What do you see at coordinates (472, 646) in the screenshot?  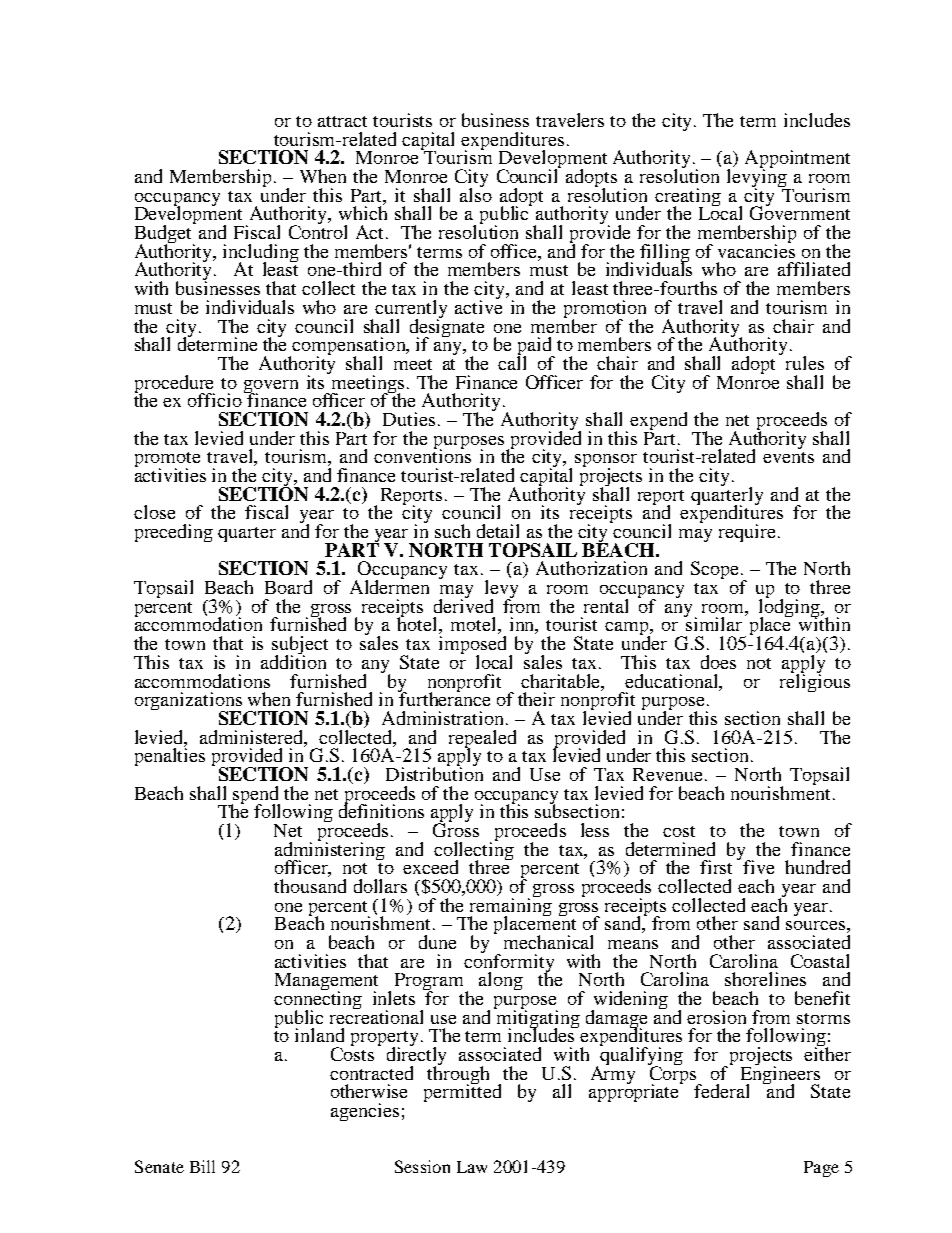 I see `imposed` at bounding box center [472, 646].
